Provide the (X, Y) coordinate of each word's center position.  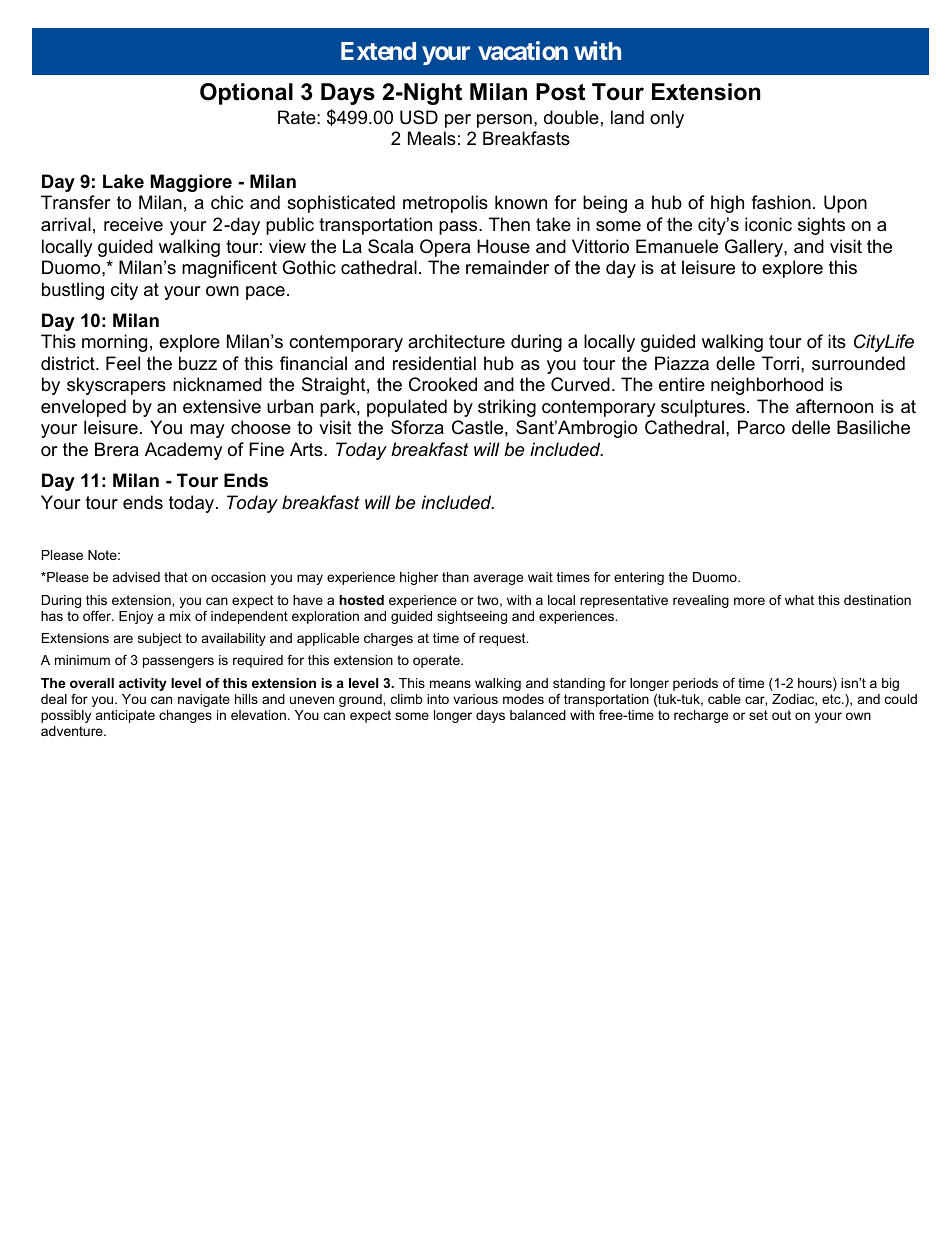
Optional (246, 94)
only (667, 119)
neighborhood (767, 386)
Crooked (443, 384)
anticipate (125, 716)
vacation (523, 50)
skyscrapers (116, 386)
